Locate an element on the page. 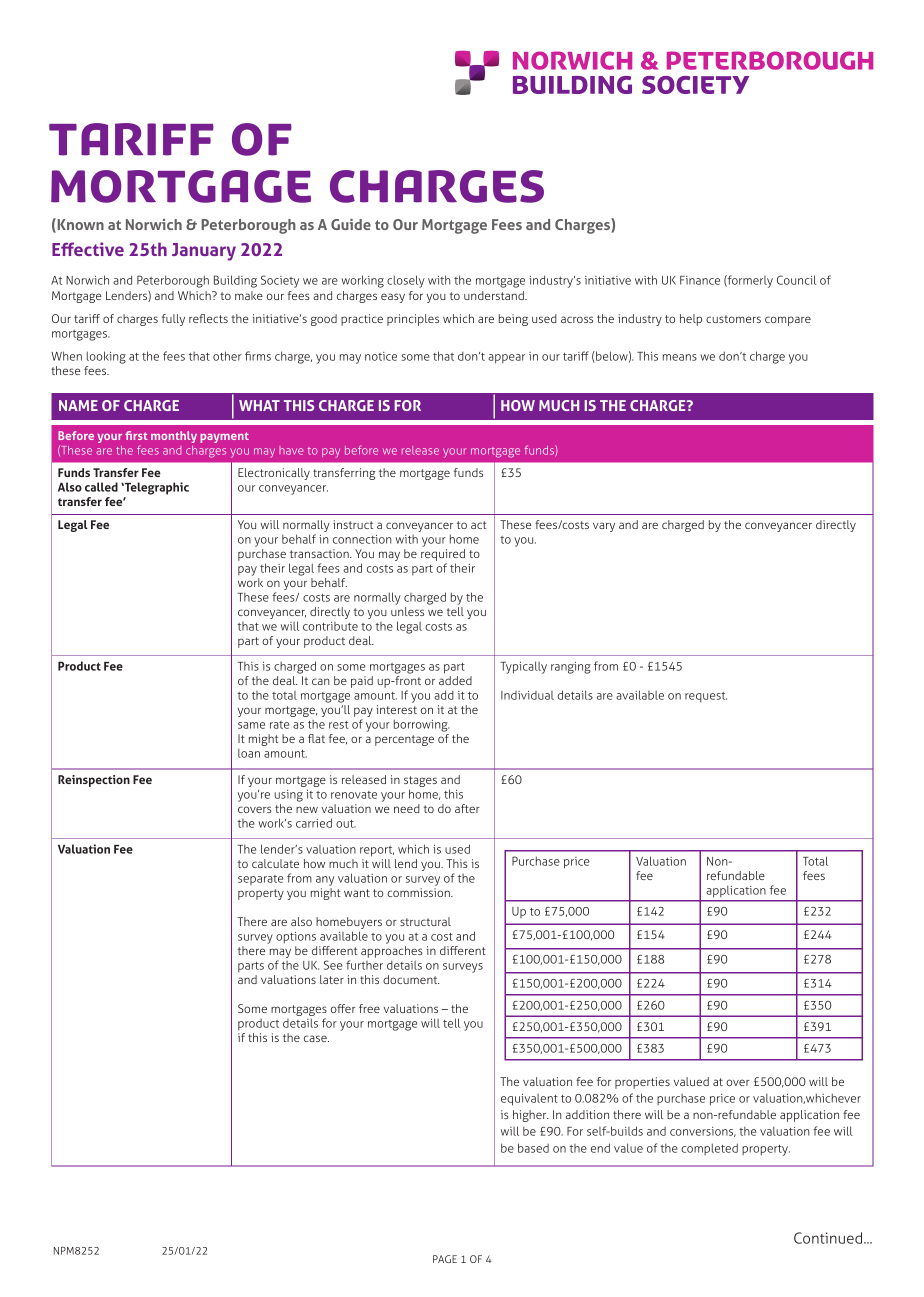 This document has height=1297, width=924. request is located at coordinates (706, 697).
